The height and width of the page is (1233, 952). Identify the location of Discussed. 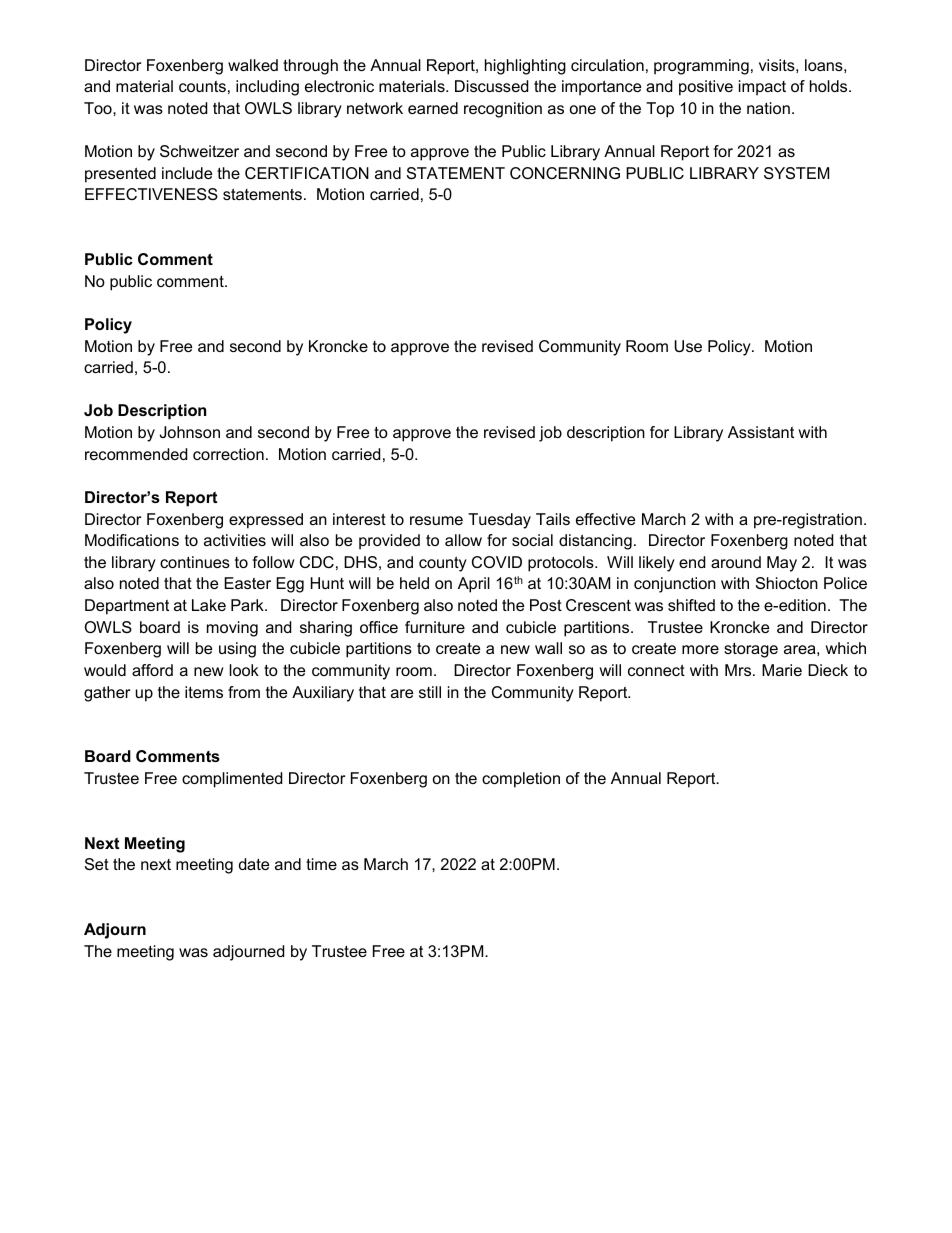
(491, 86).
